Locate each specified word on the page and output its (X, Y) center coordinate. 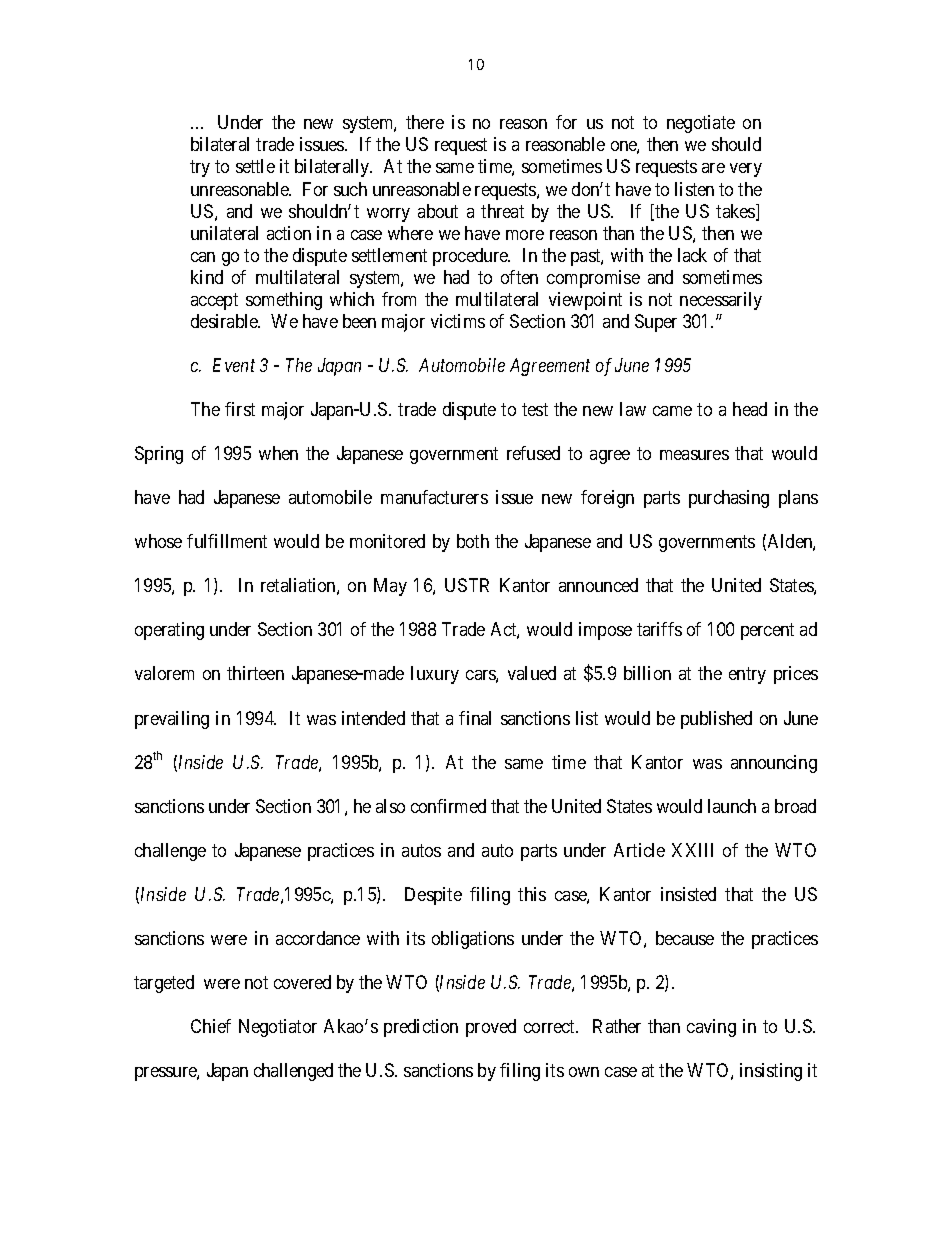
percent (767, 632)
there (425, 122)
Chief (211, 1026)
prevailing (172, 720)
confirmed (448, 806)
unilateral (224, 233)
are (713, 168)
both (473, 541)
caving (711, 1028)
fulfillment (227, 541)
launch (732, 806)
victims (458, 321)
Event (234, 365)
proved (491, 1028)
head (750, 409)
